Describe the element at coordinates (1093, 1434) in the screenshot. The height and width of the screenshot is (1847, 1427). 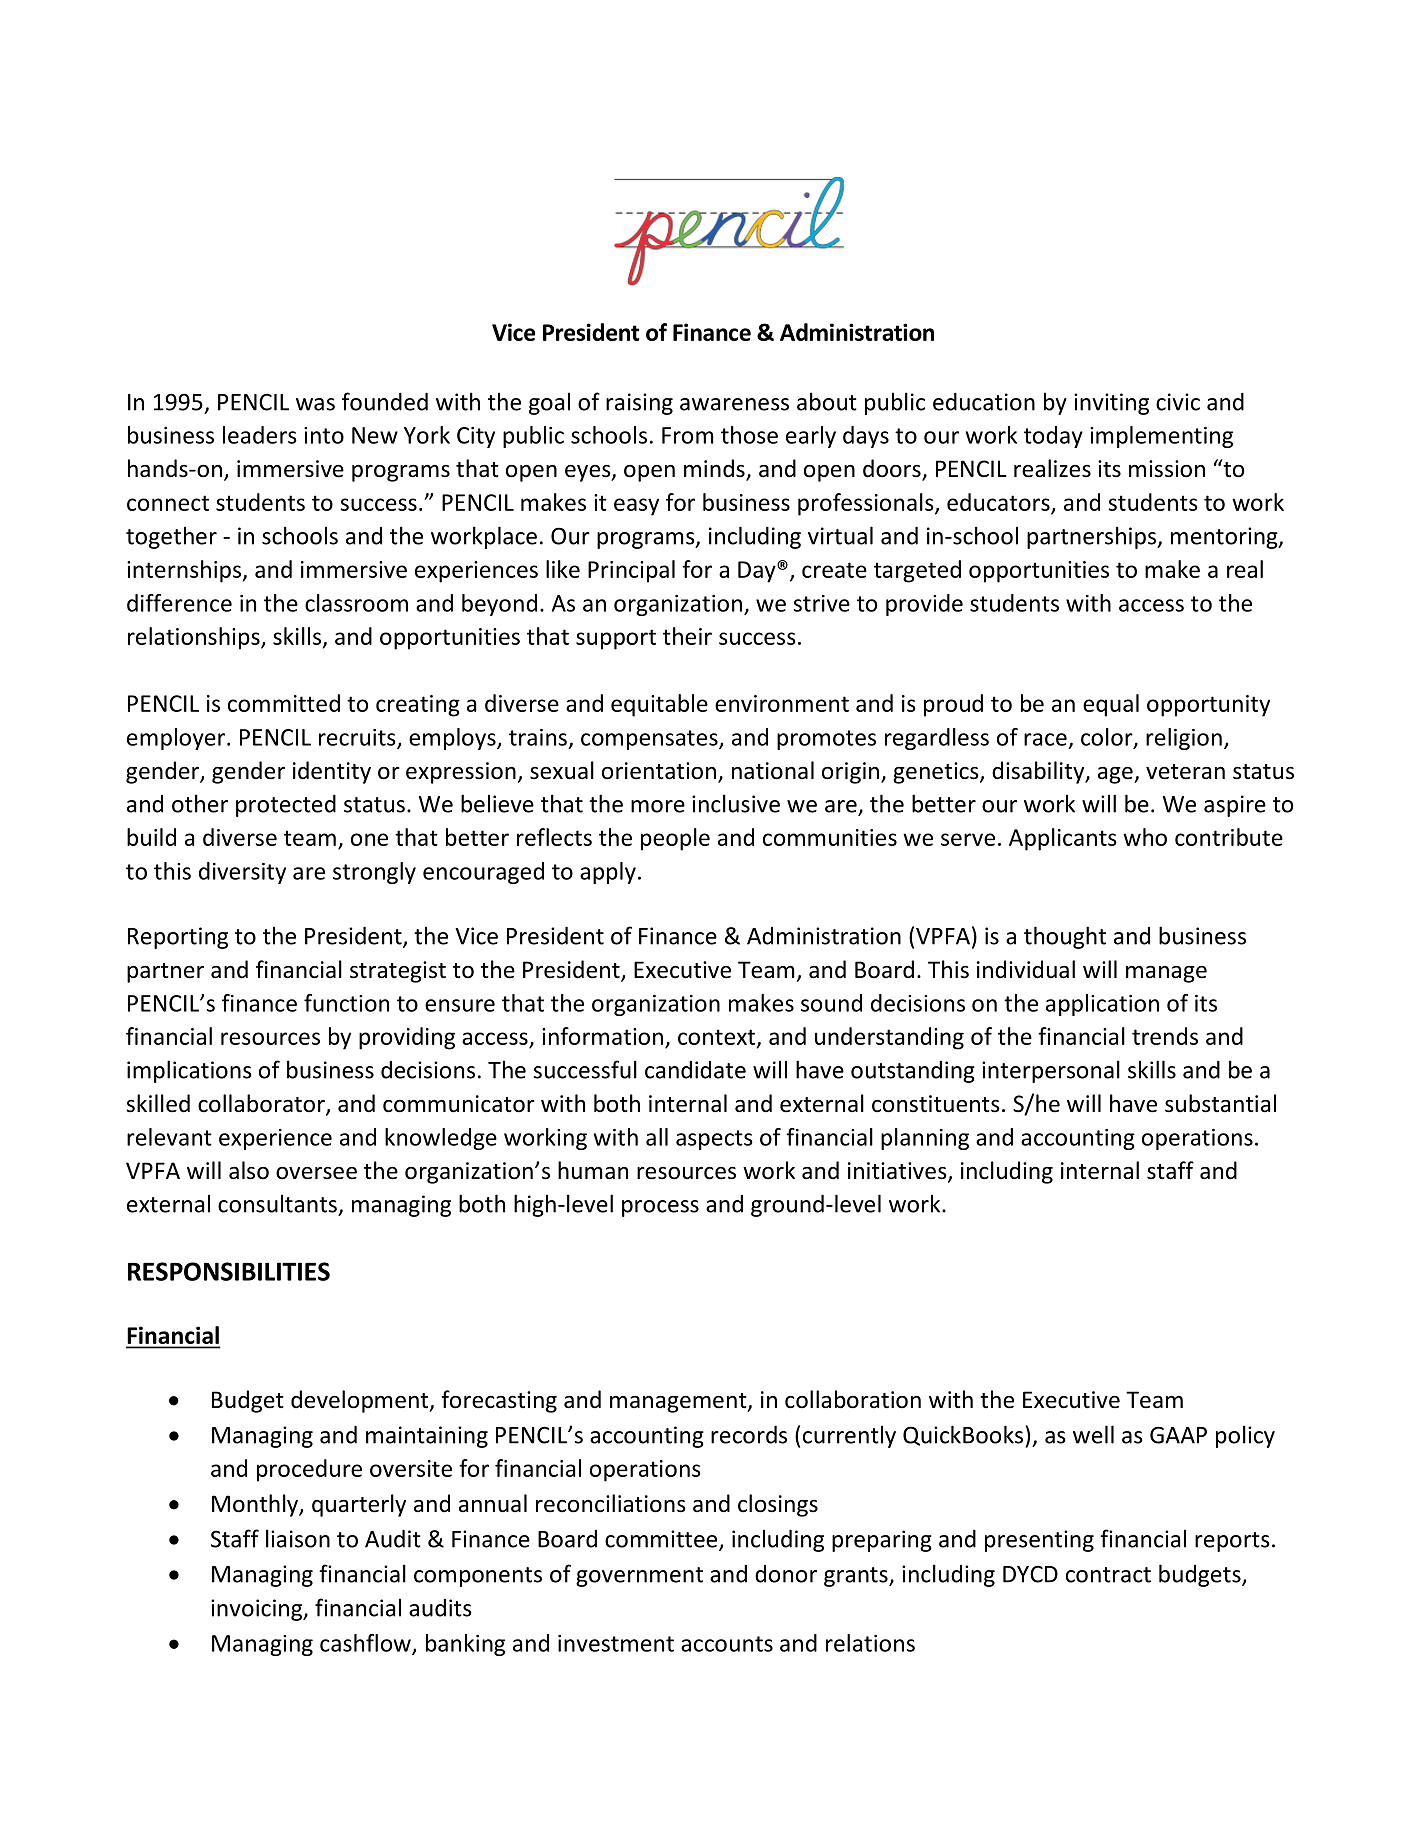
I see `well` at that location.
